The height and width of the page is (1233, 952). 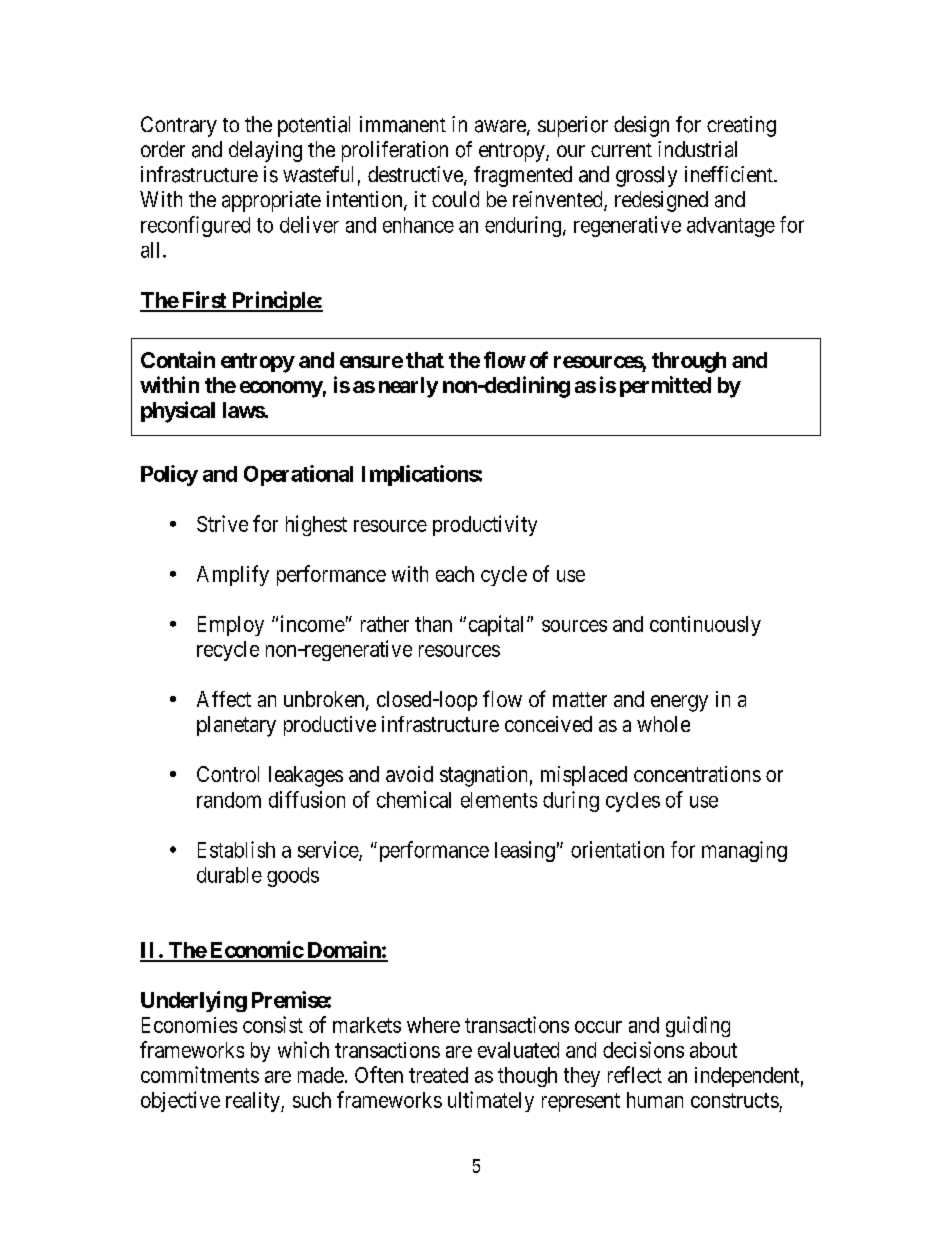 What do you see at coordinates (265, 151) in the page?
I see `delaying` at bounding box center [265, 151].
